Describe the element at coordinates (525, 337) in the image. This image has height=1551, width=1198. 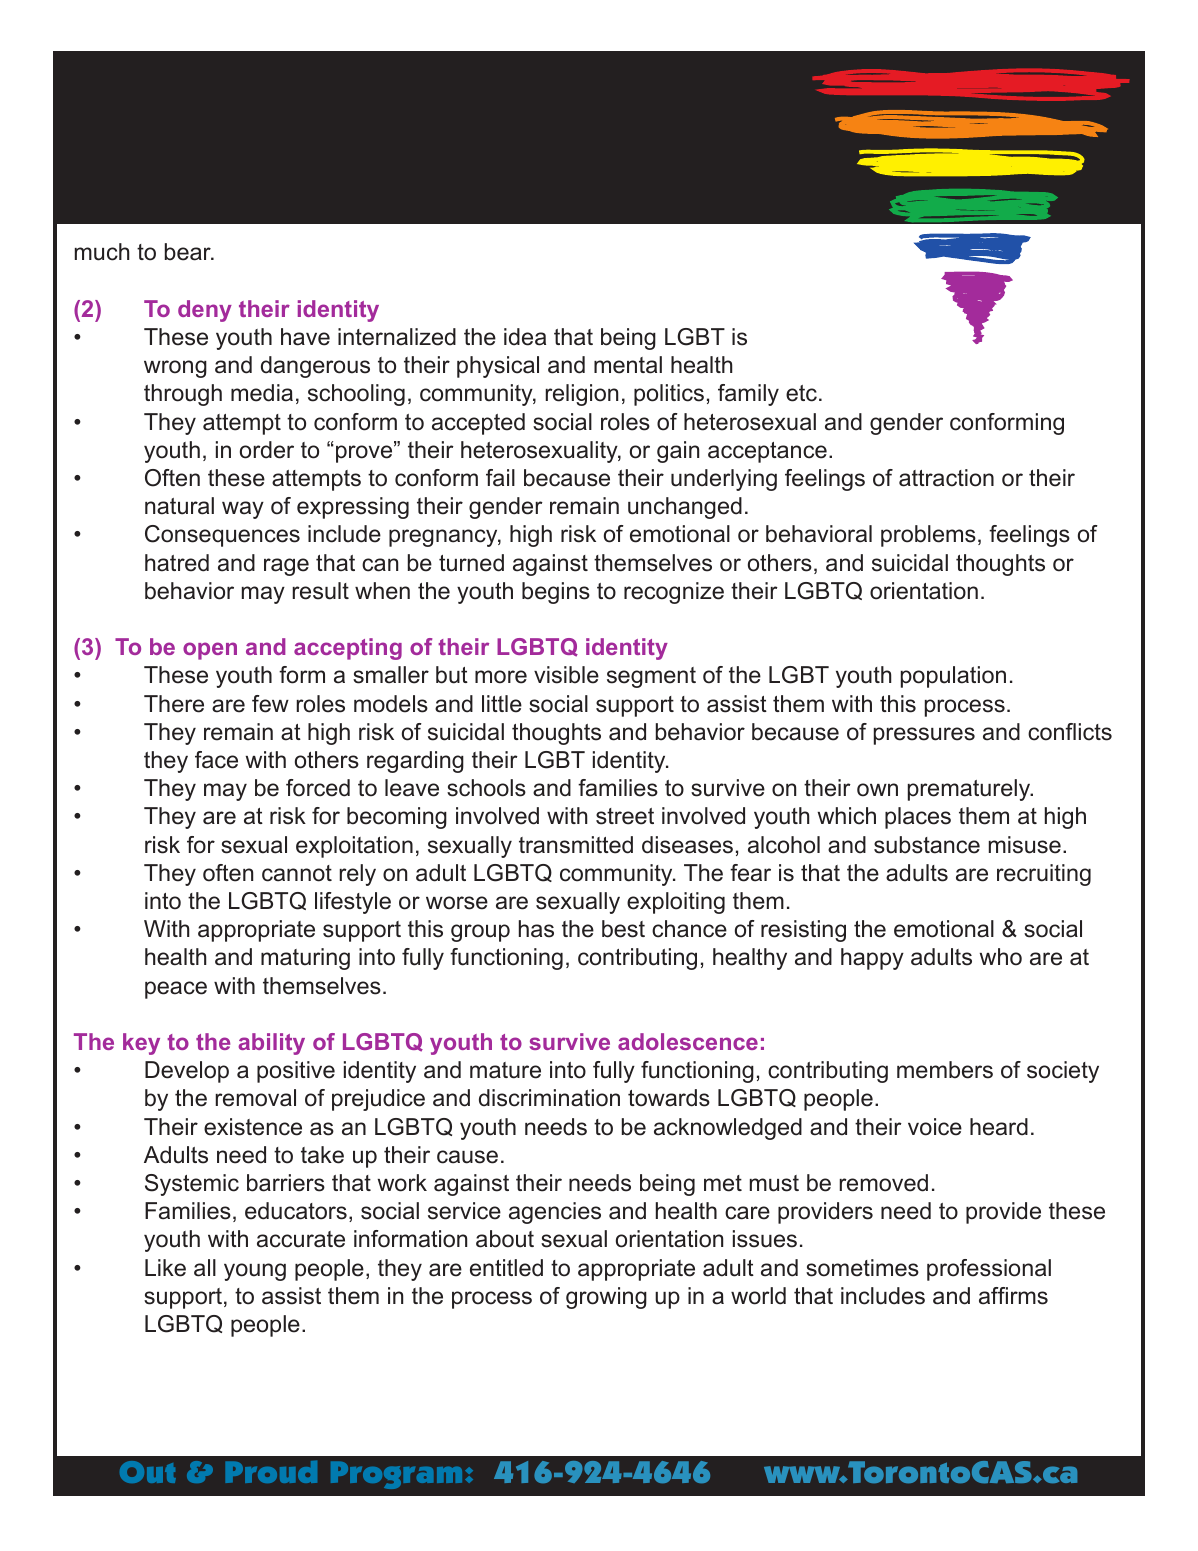
I see `idea` at that location.
